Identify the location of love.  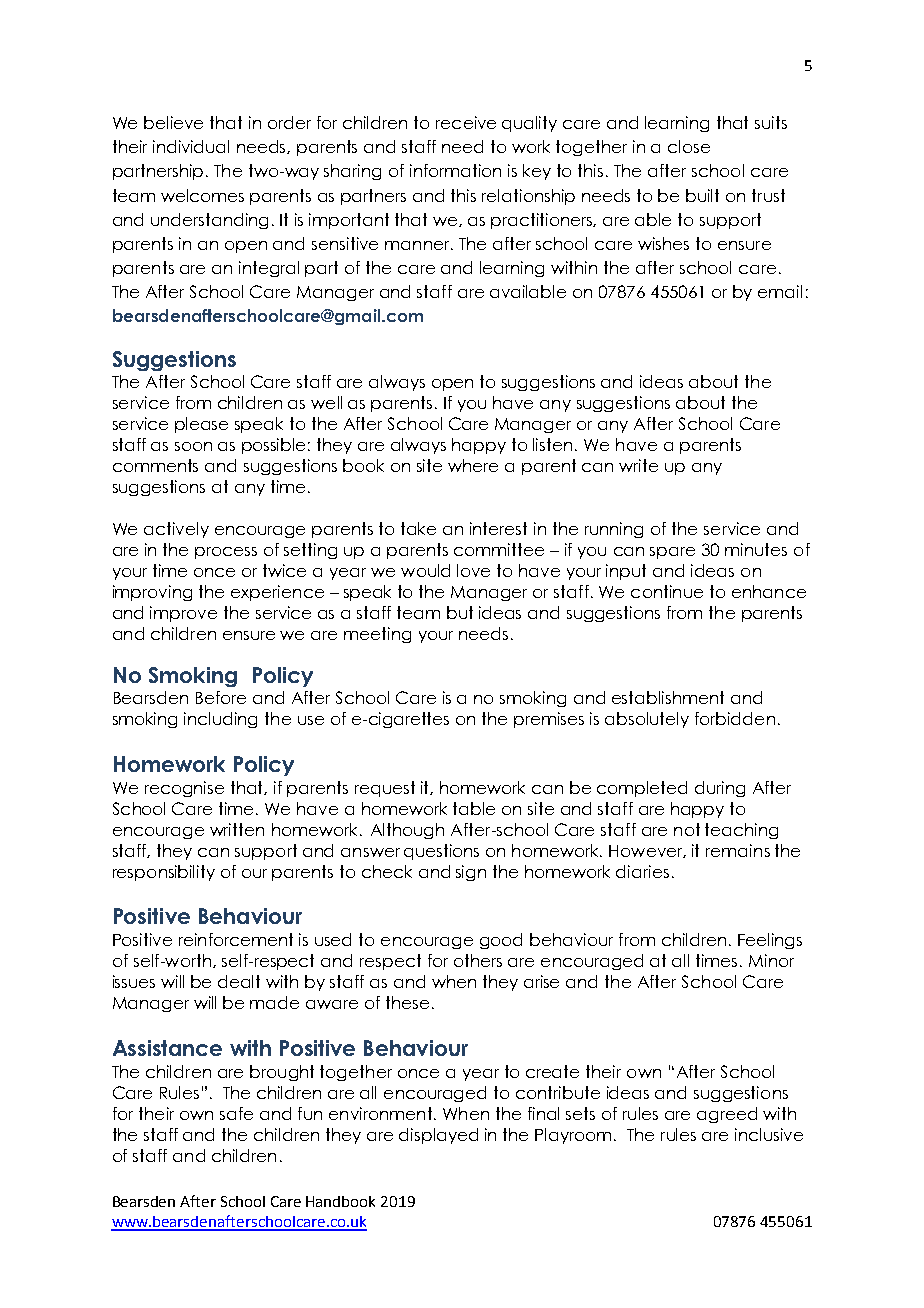
(473, 570).
